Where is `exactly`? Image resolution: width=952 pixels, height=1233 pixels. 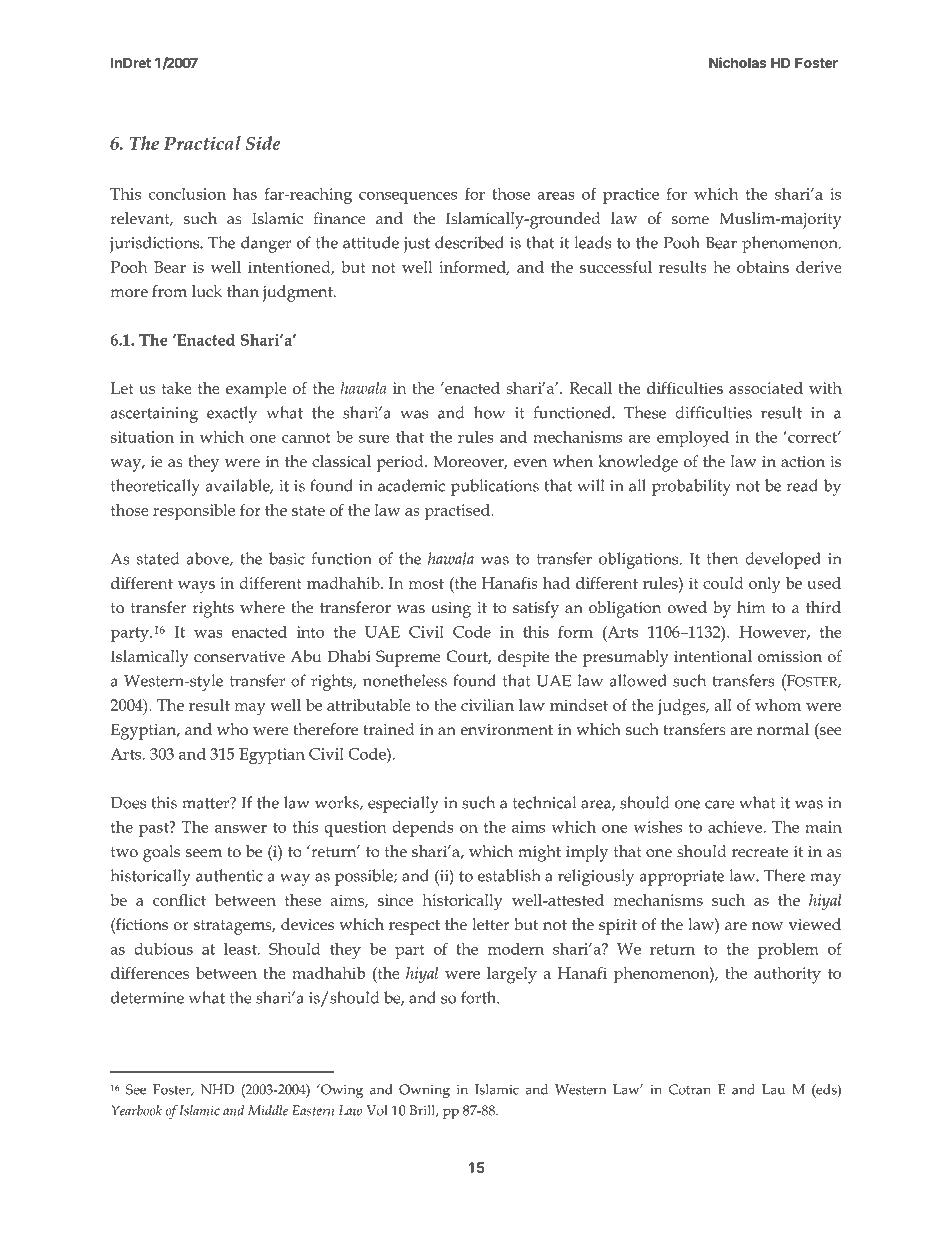 exactly is located at coordinates (232, 414).
